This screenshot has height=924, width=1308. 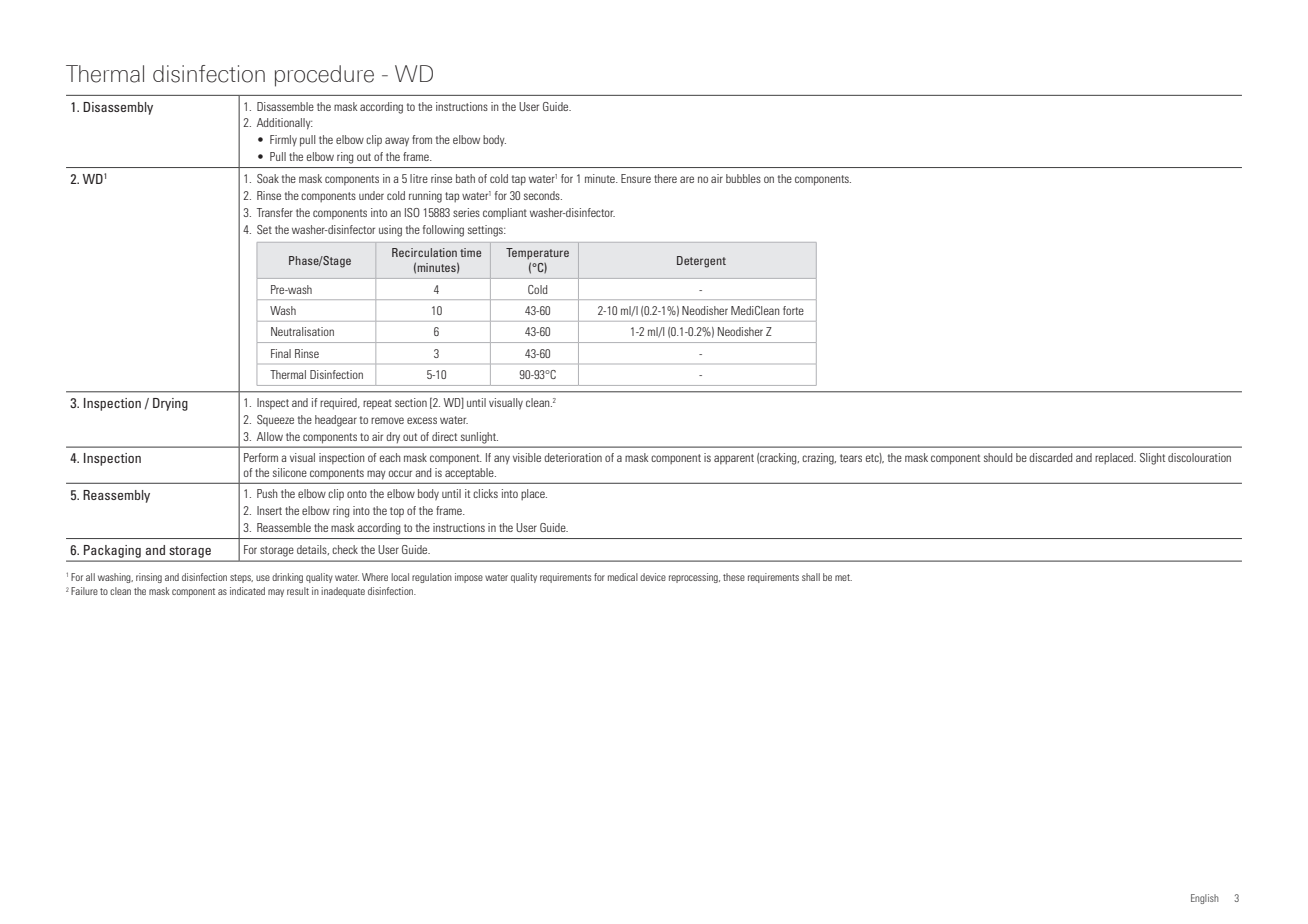 I want to click on discarded, so click(x=1050, y=457).
